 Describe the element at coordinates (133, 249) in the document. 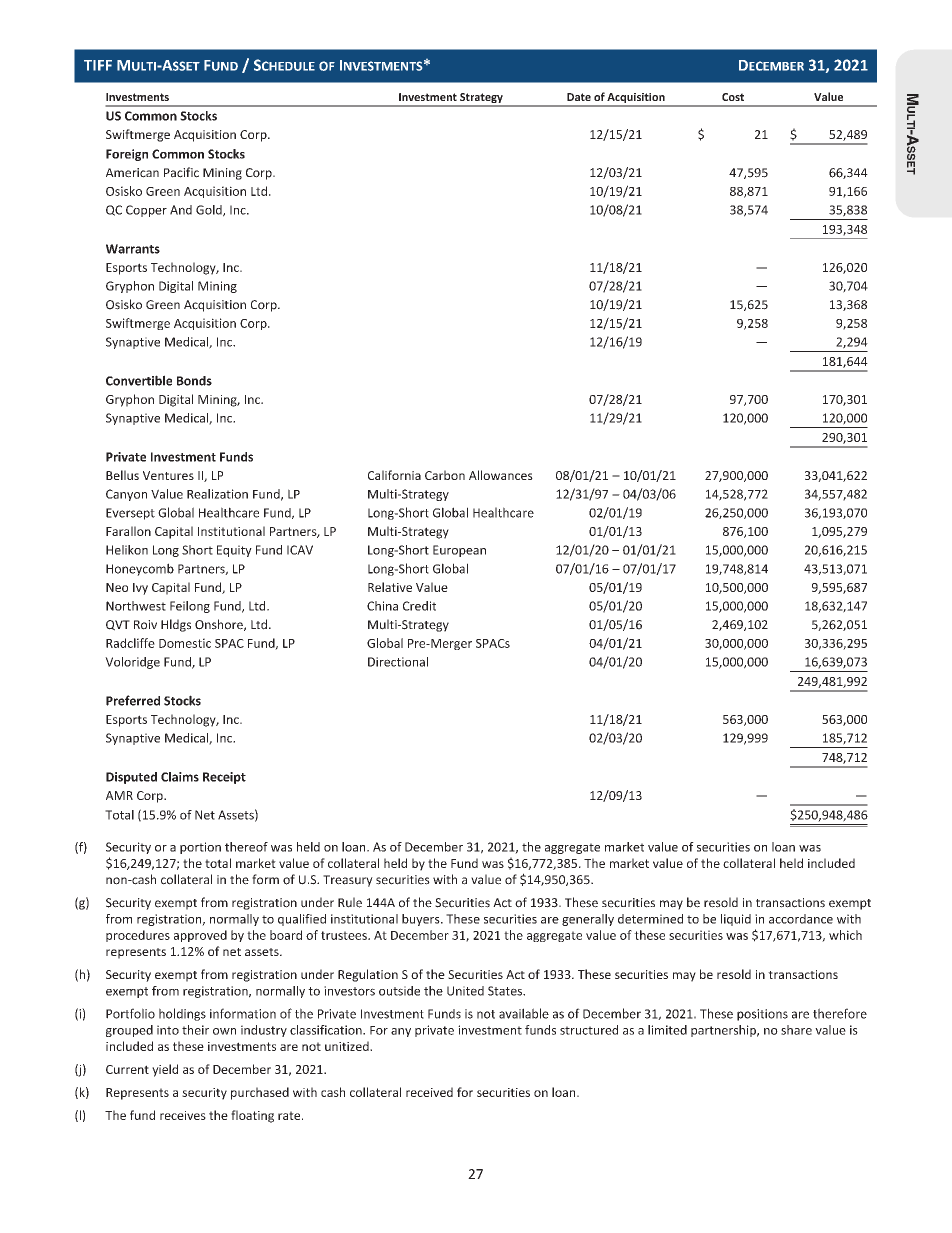

I see `Warrants` at that location.
